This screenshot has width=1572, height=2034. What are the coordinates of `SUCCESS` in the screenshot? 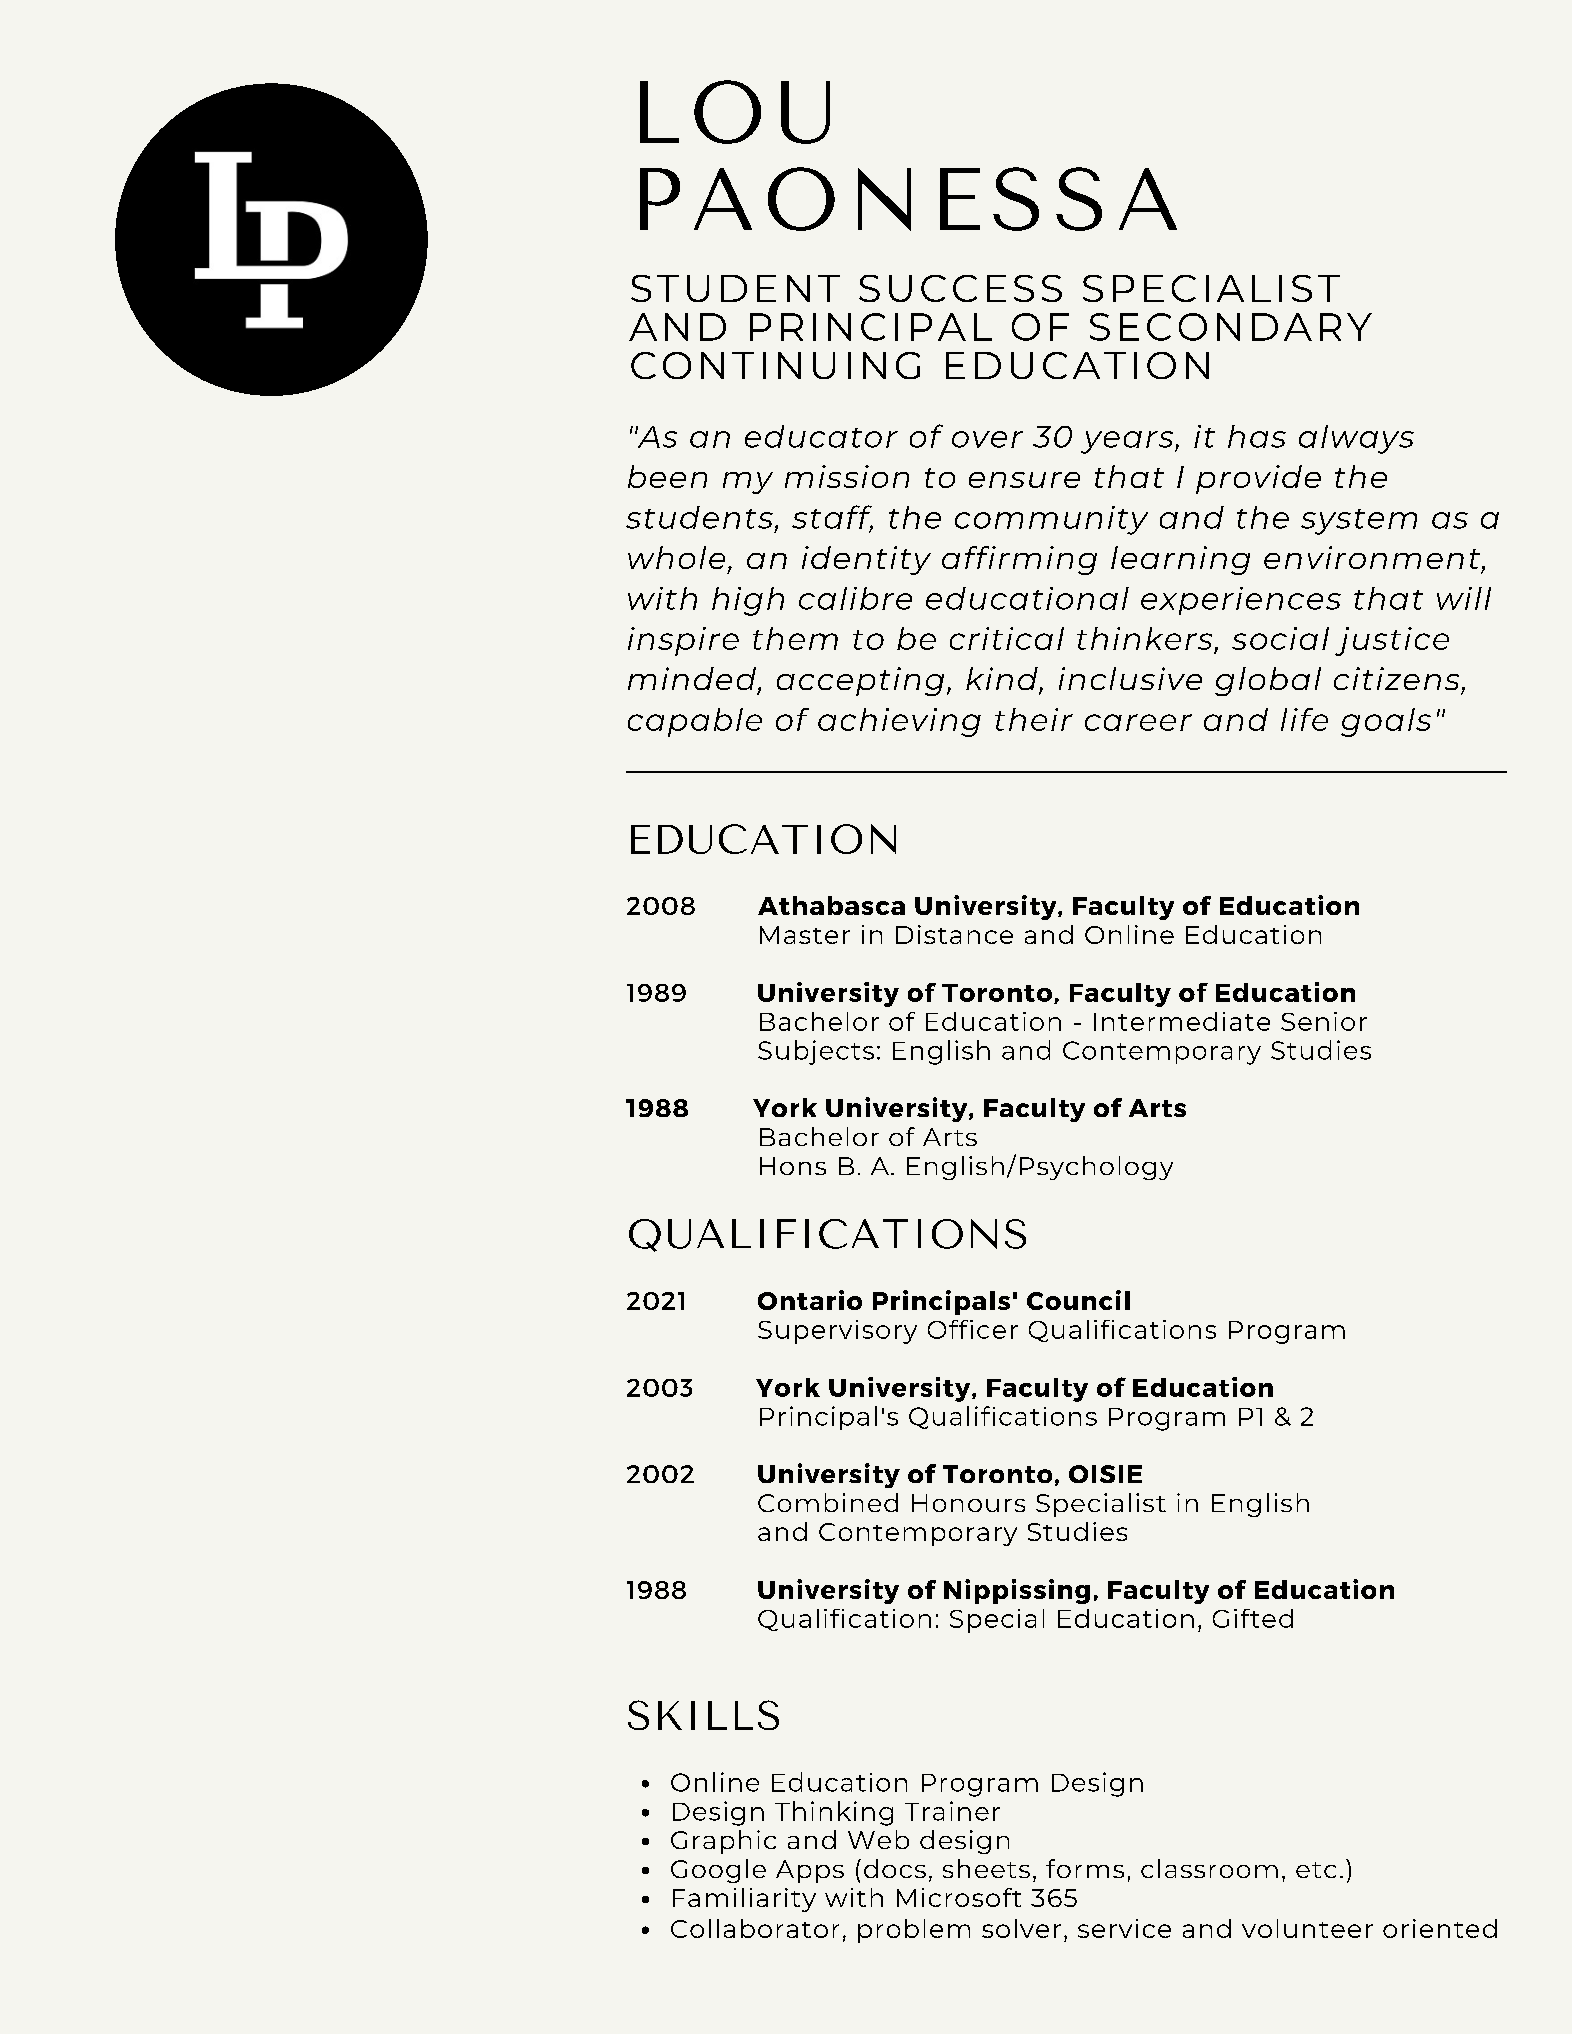 It's located at (960, 288).
